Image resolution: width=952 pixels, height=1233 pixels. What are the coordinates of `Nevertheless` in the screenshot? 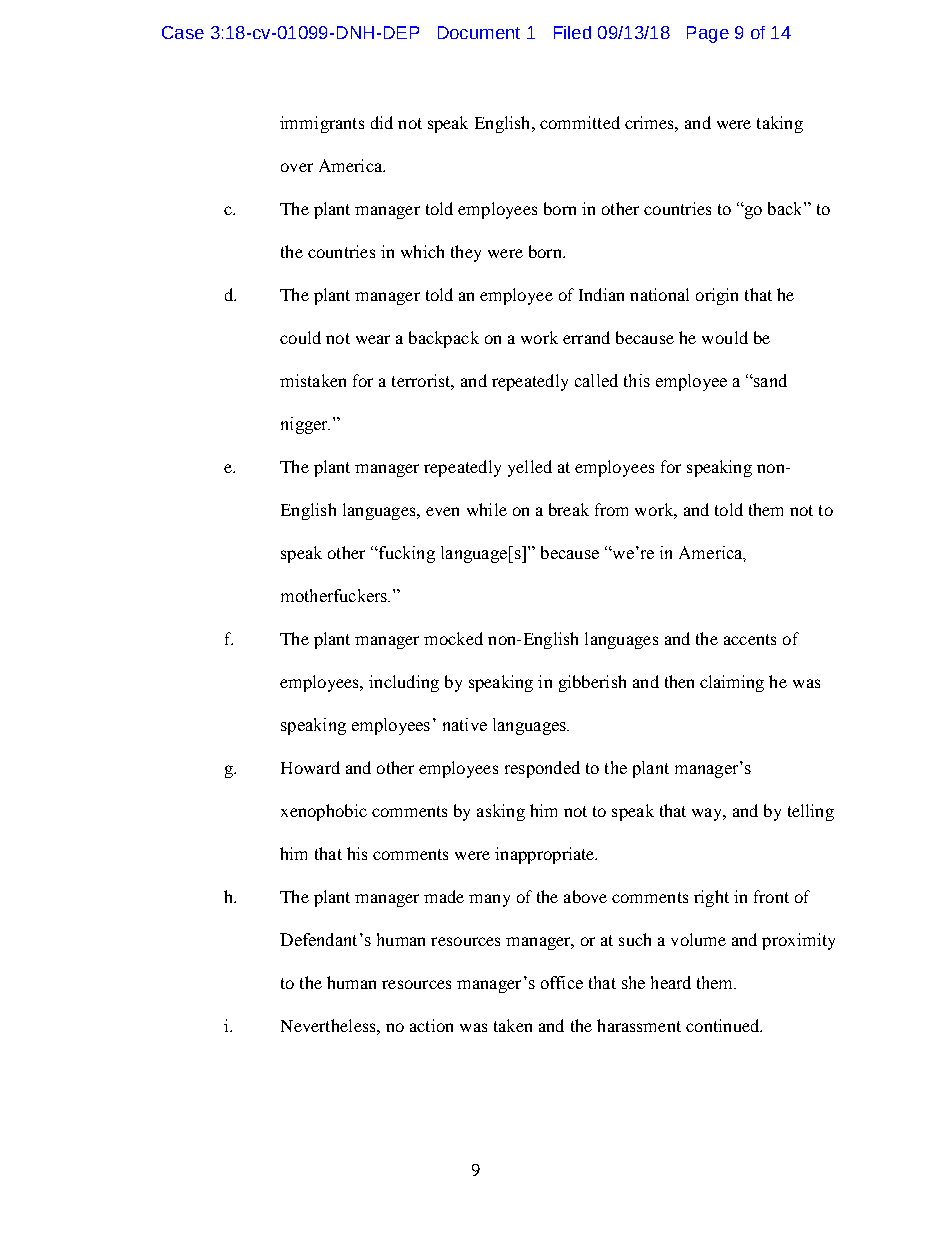 It's located at (329, 1025).
